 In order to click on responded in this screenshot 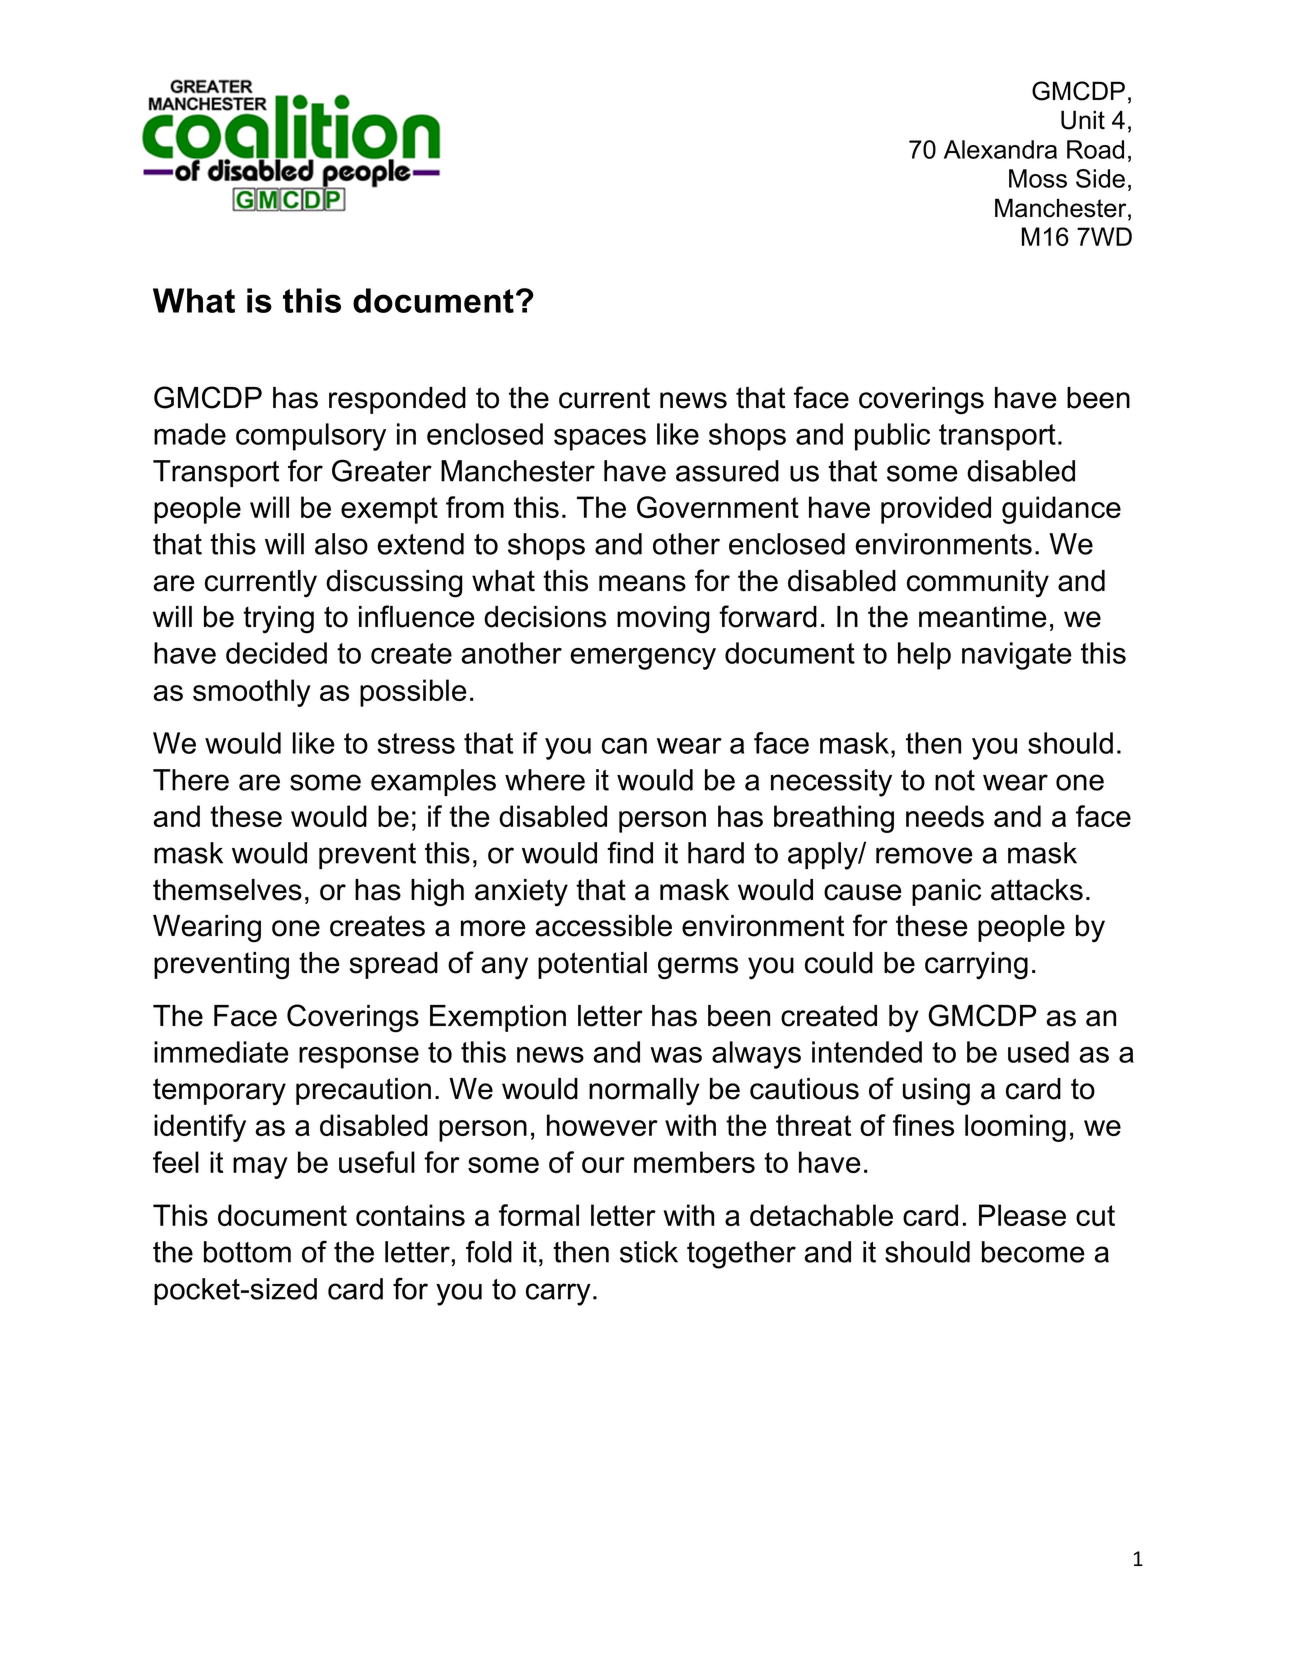, I will do `click(397, 400)`.
